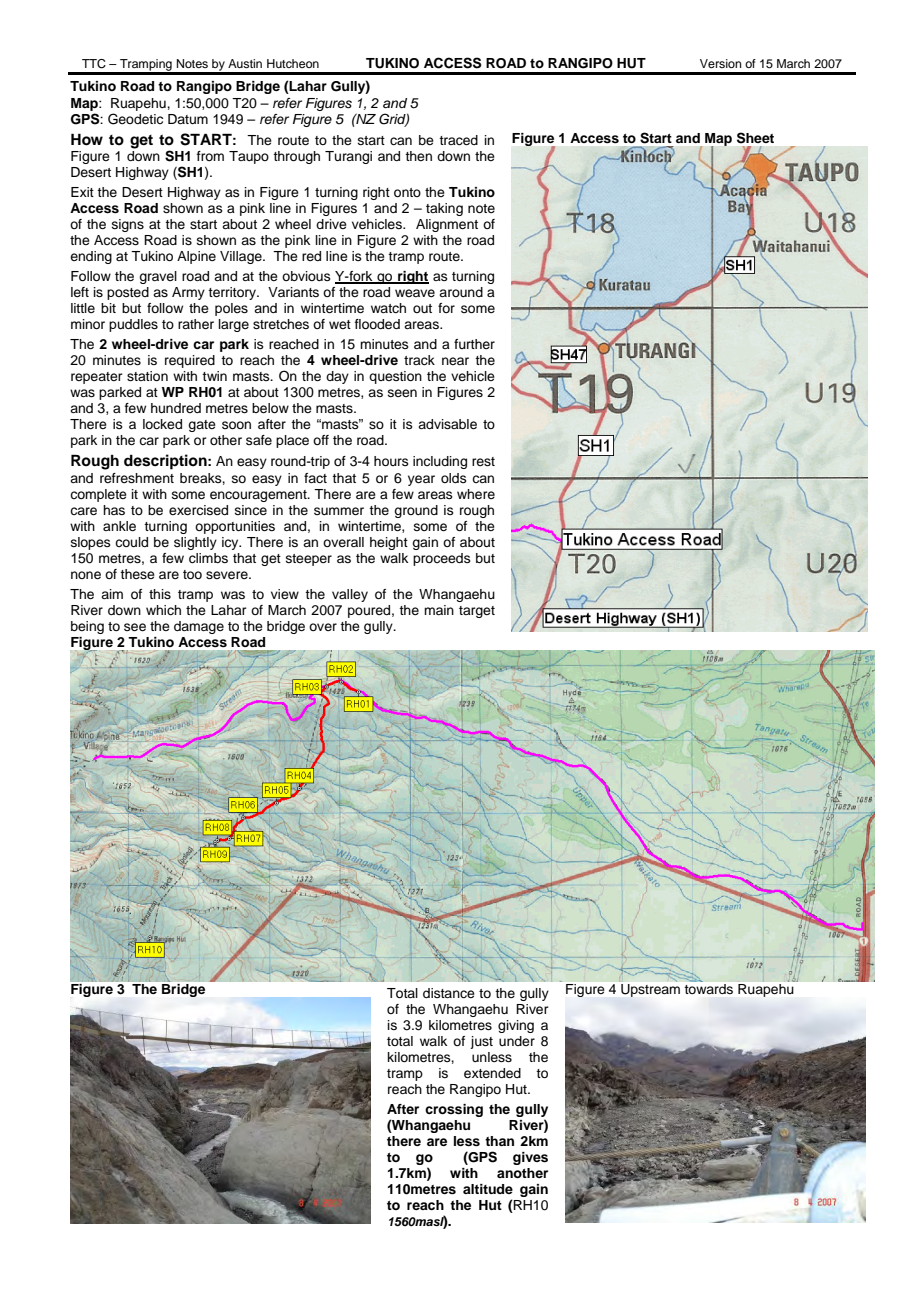  What do you see at coordinates (163, 610) in the page?
I see `which` at bounding box center [163, 610].
